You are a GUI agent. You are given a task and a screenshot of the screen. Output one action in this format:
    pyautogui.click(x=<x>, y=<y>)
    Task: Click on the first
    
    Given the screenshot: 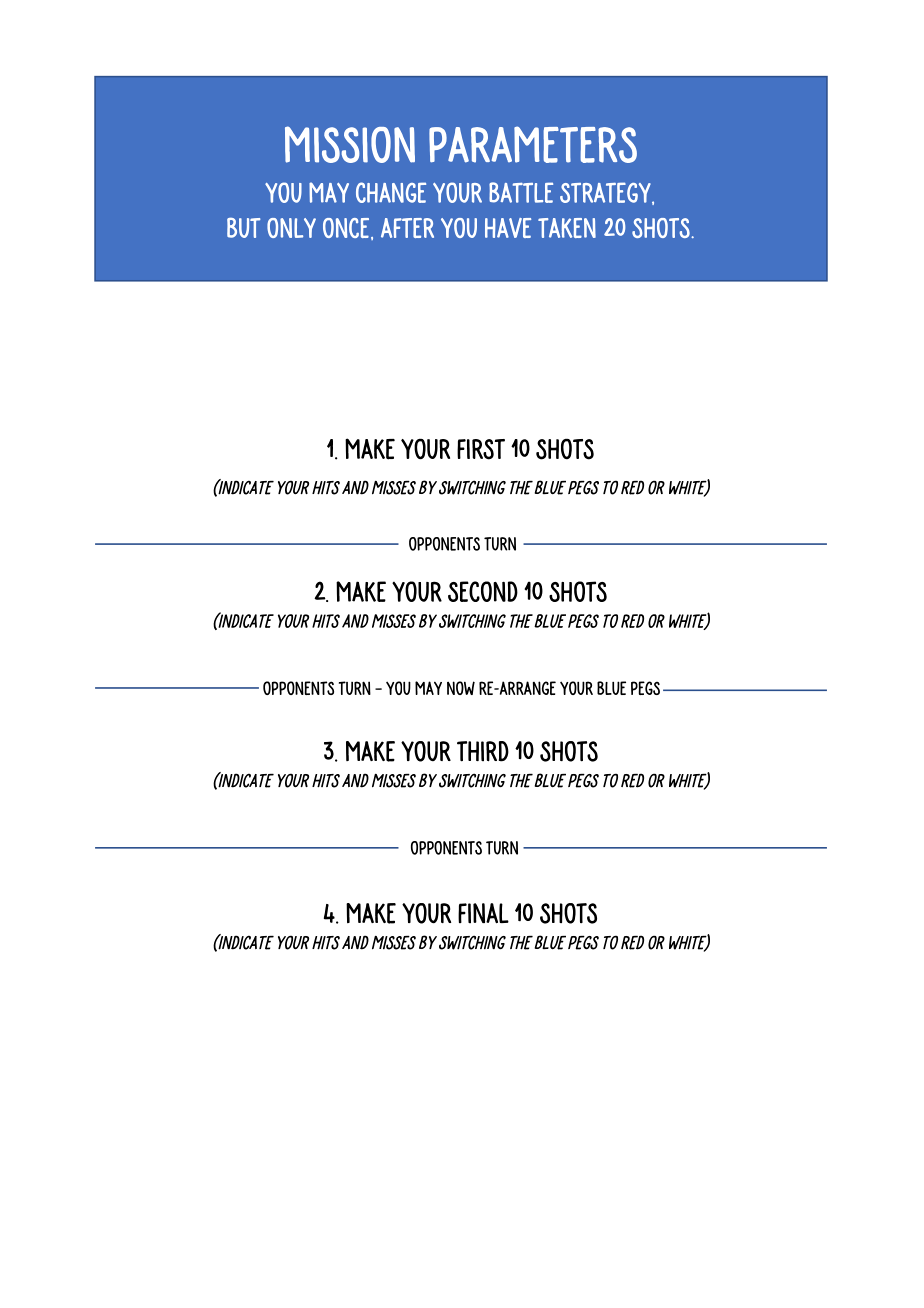 What is the action you would take?
    pyautogui.click(x=481, y=449)
